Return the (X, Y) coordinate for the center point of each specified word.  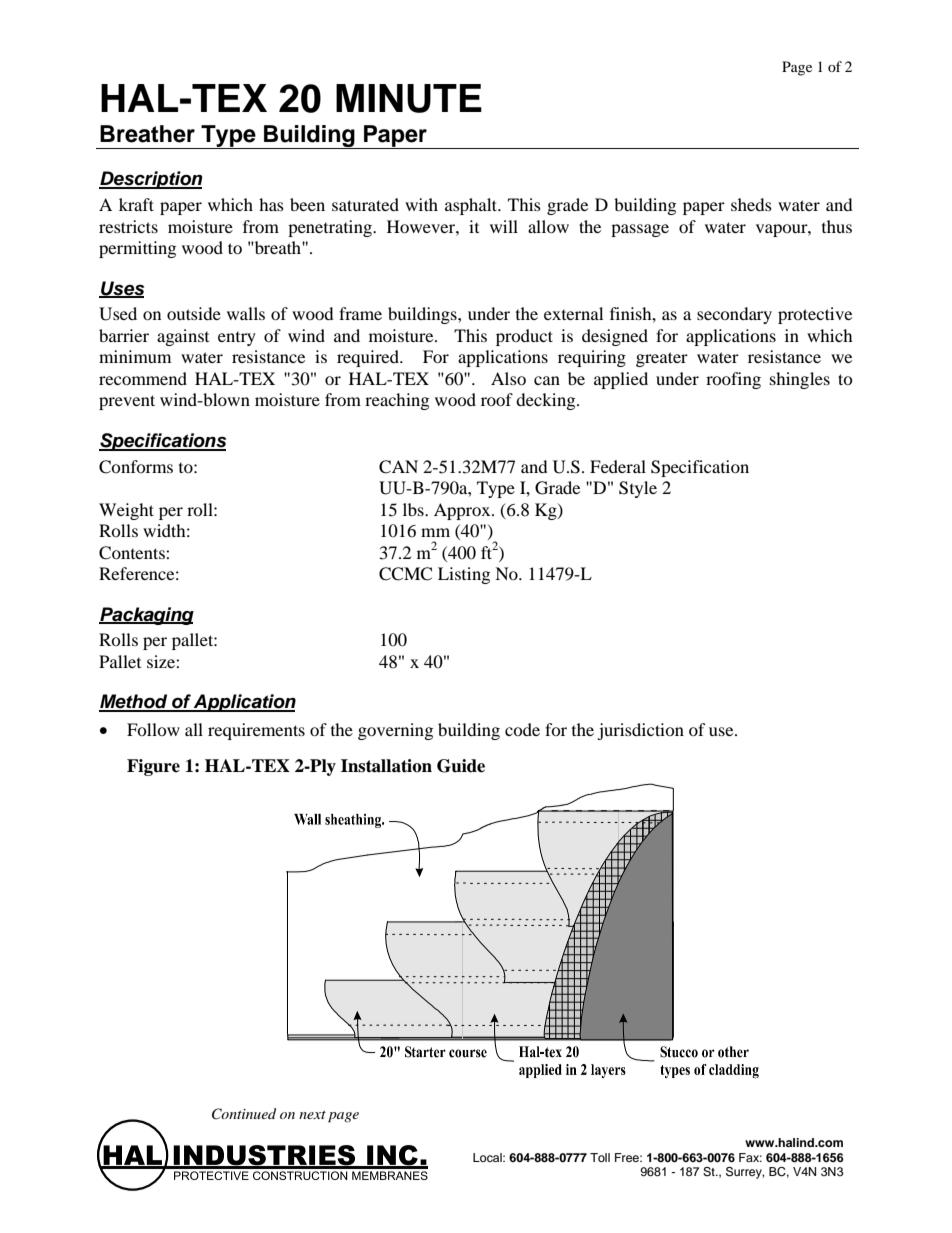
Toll (600, 1157)
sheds (751, 204)
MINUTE (409, 98)
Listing (464, 575)
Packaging (146, 616)
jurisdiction (640, 731)
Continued (244, 1114)
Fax (750, 1157)
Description (150, 180)
